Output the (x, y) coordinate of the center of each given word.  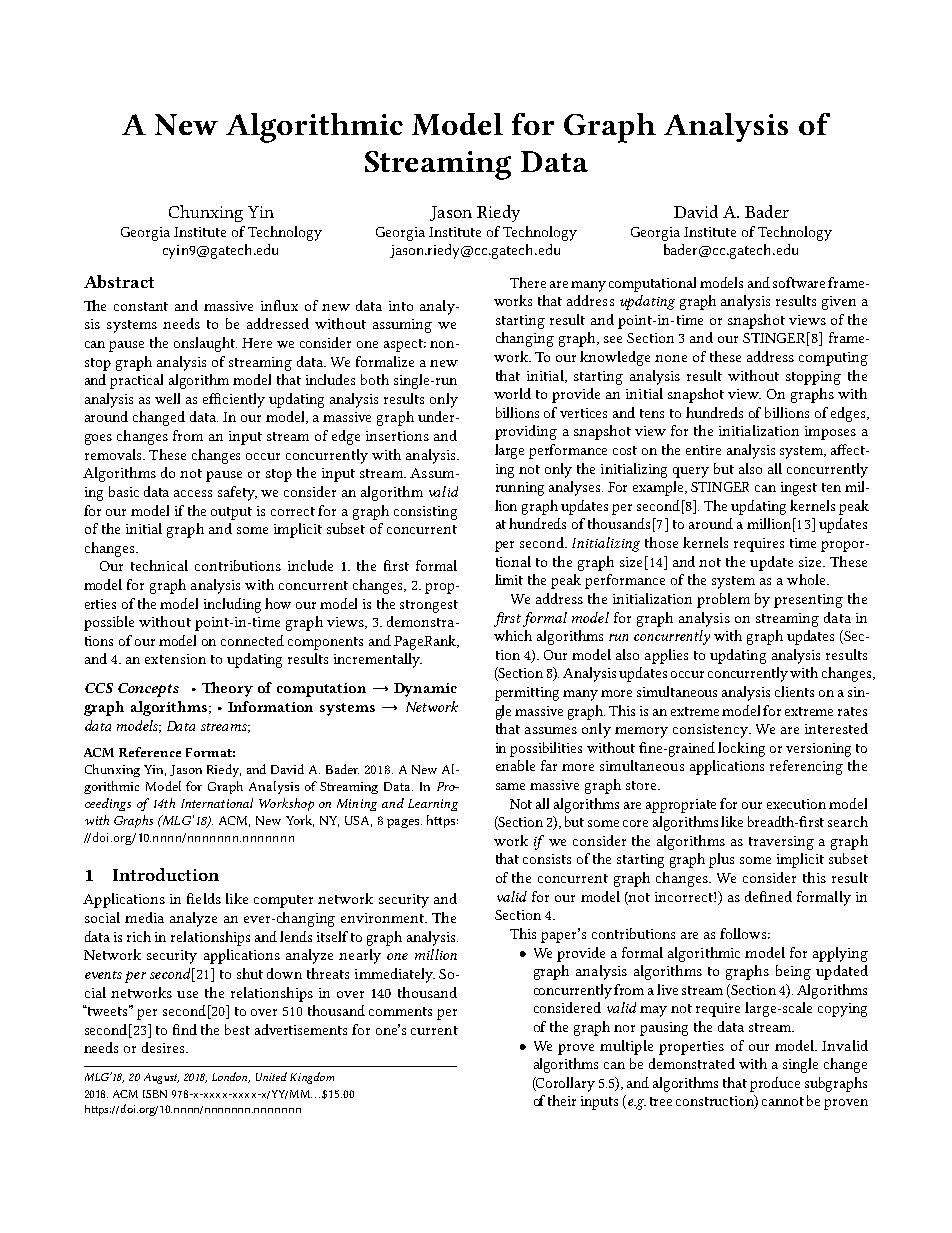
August (161, 1078)
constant (141, 306)
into (401, 306)
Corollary (565, 1084)
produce (775, 1084)
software (801, 282)
